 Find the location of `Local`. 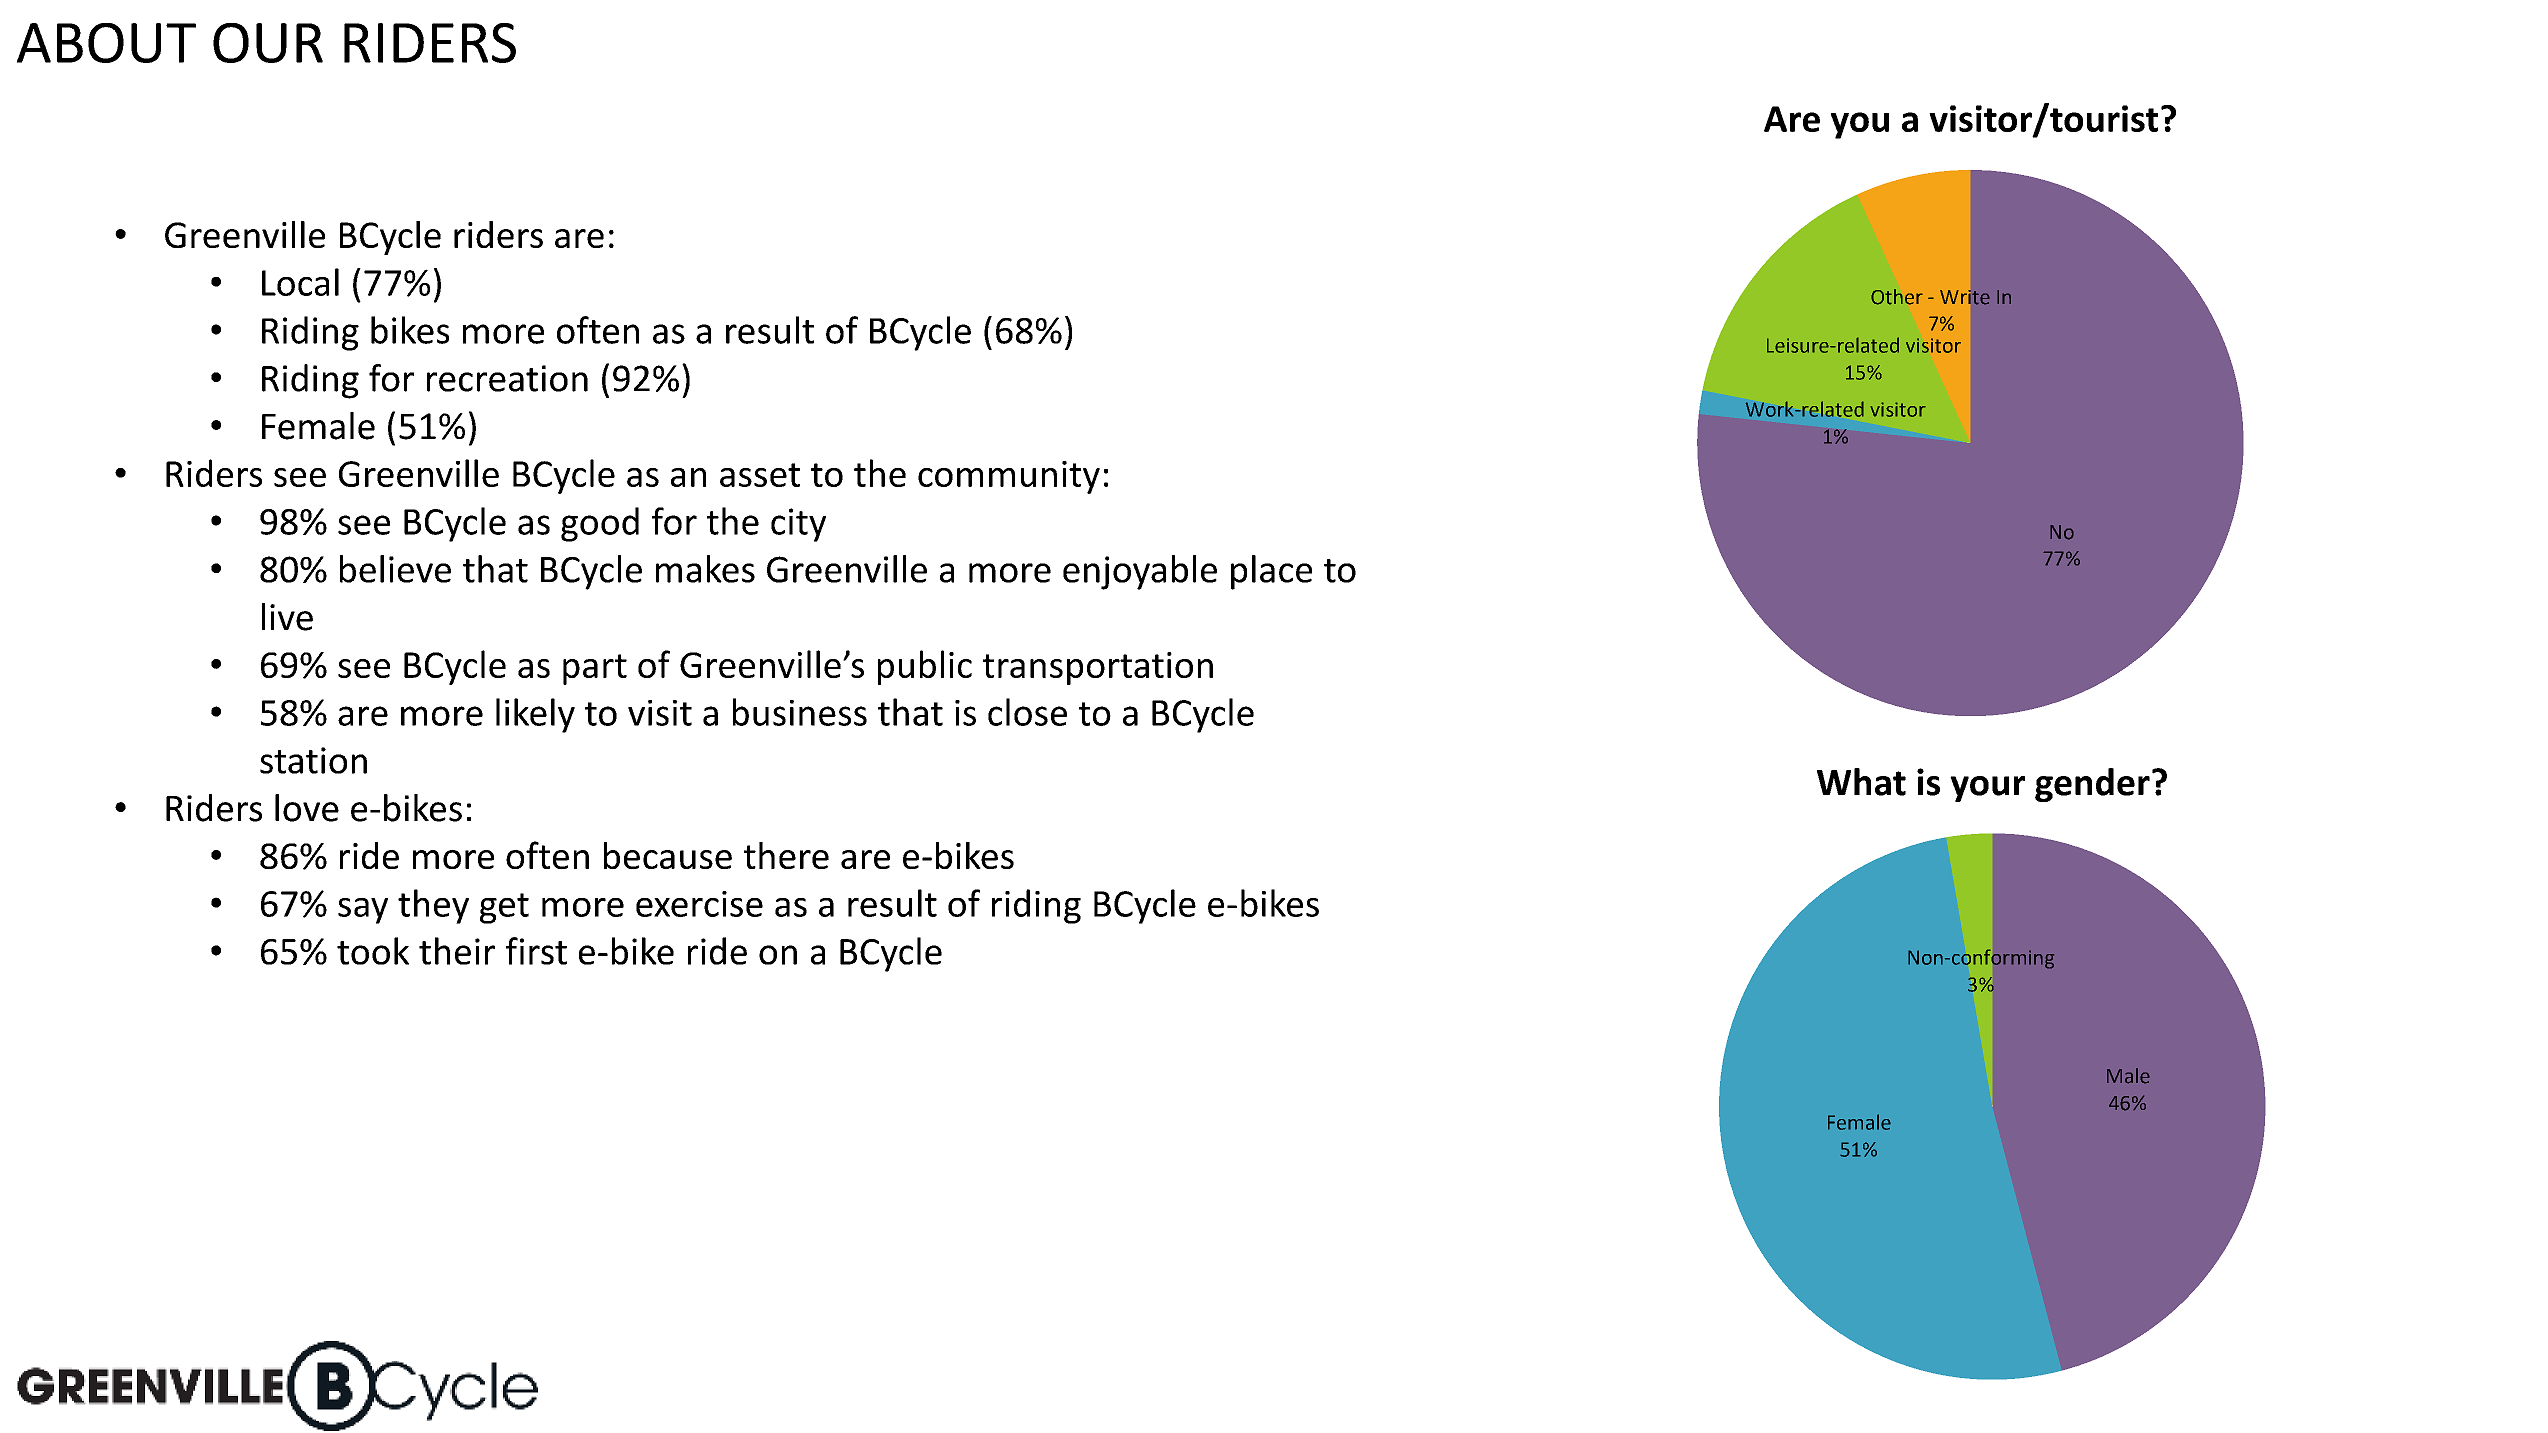

Local is located at coordinates (300, 282).
